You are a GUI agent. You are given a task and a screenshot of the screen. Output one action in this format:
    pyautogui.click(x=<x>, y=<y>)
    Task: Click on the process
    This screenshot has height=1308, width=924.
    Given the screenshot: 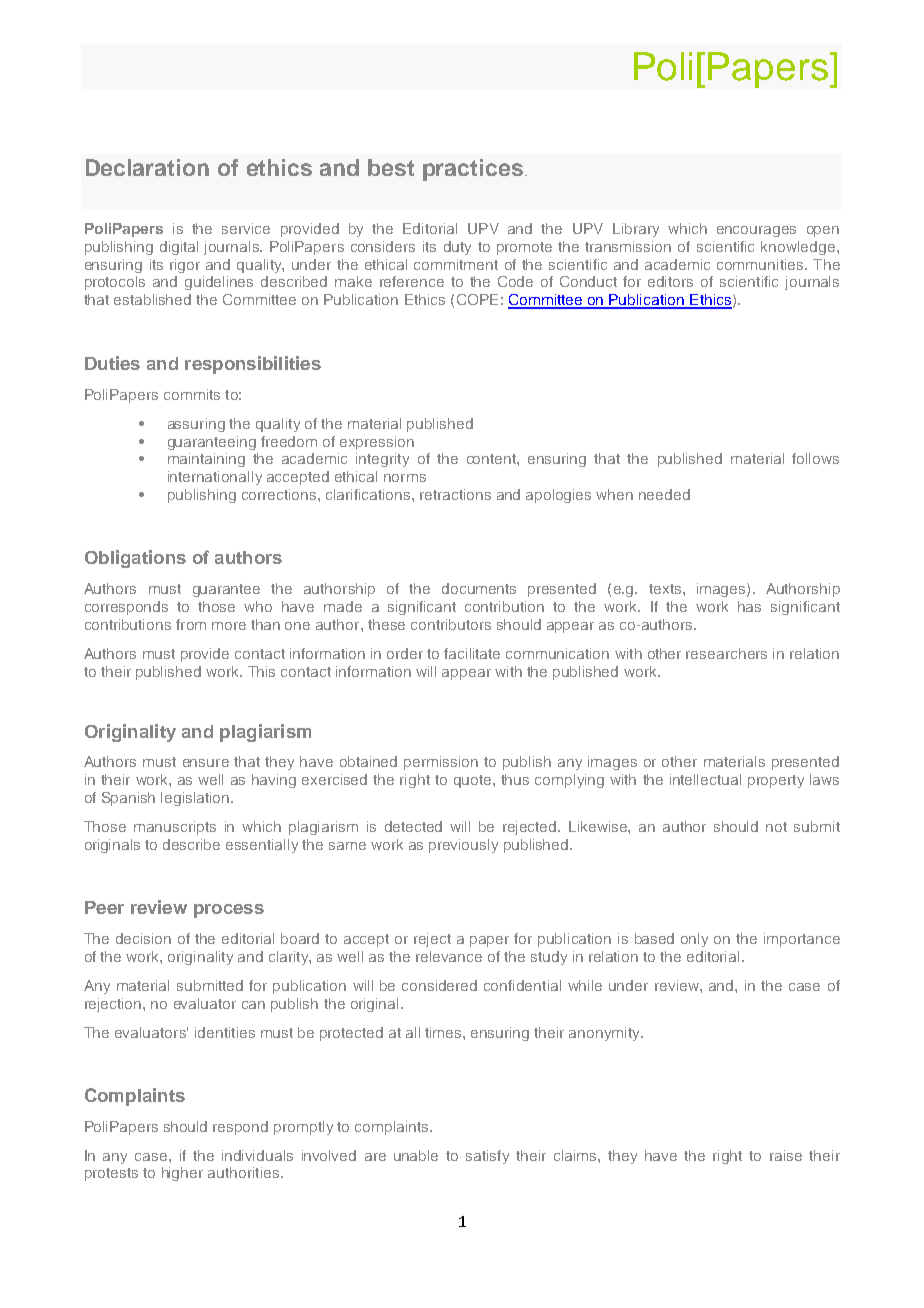 What is the action you would take?
    pyautogui.click(x=229, y=911)
